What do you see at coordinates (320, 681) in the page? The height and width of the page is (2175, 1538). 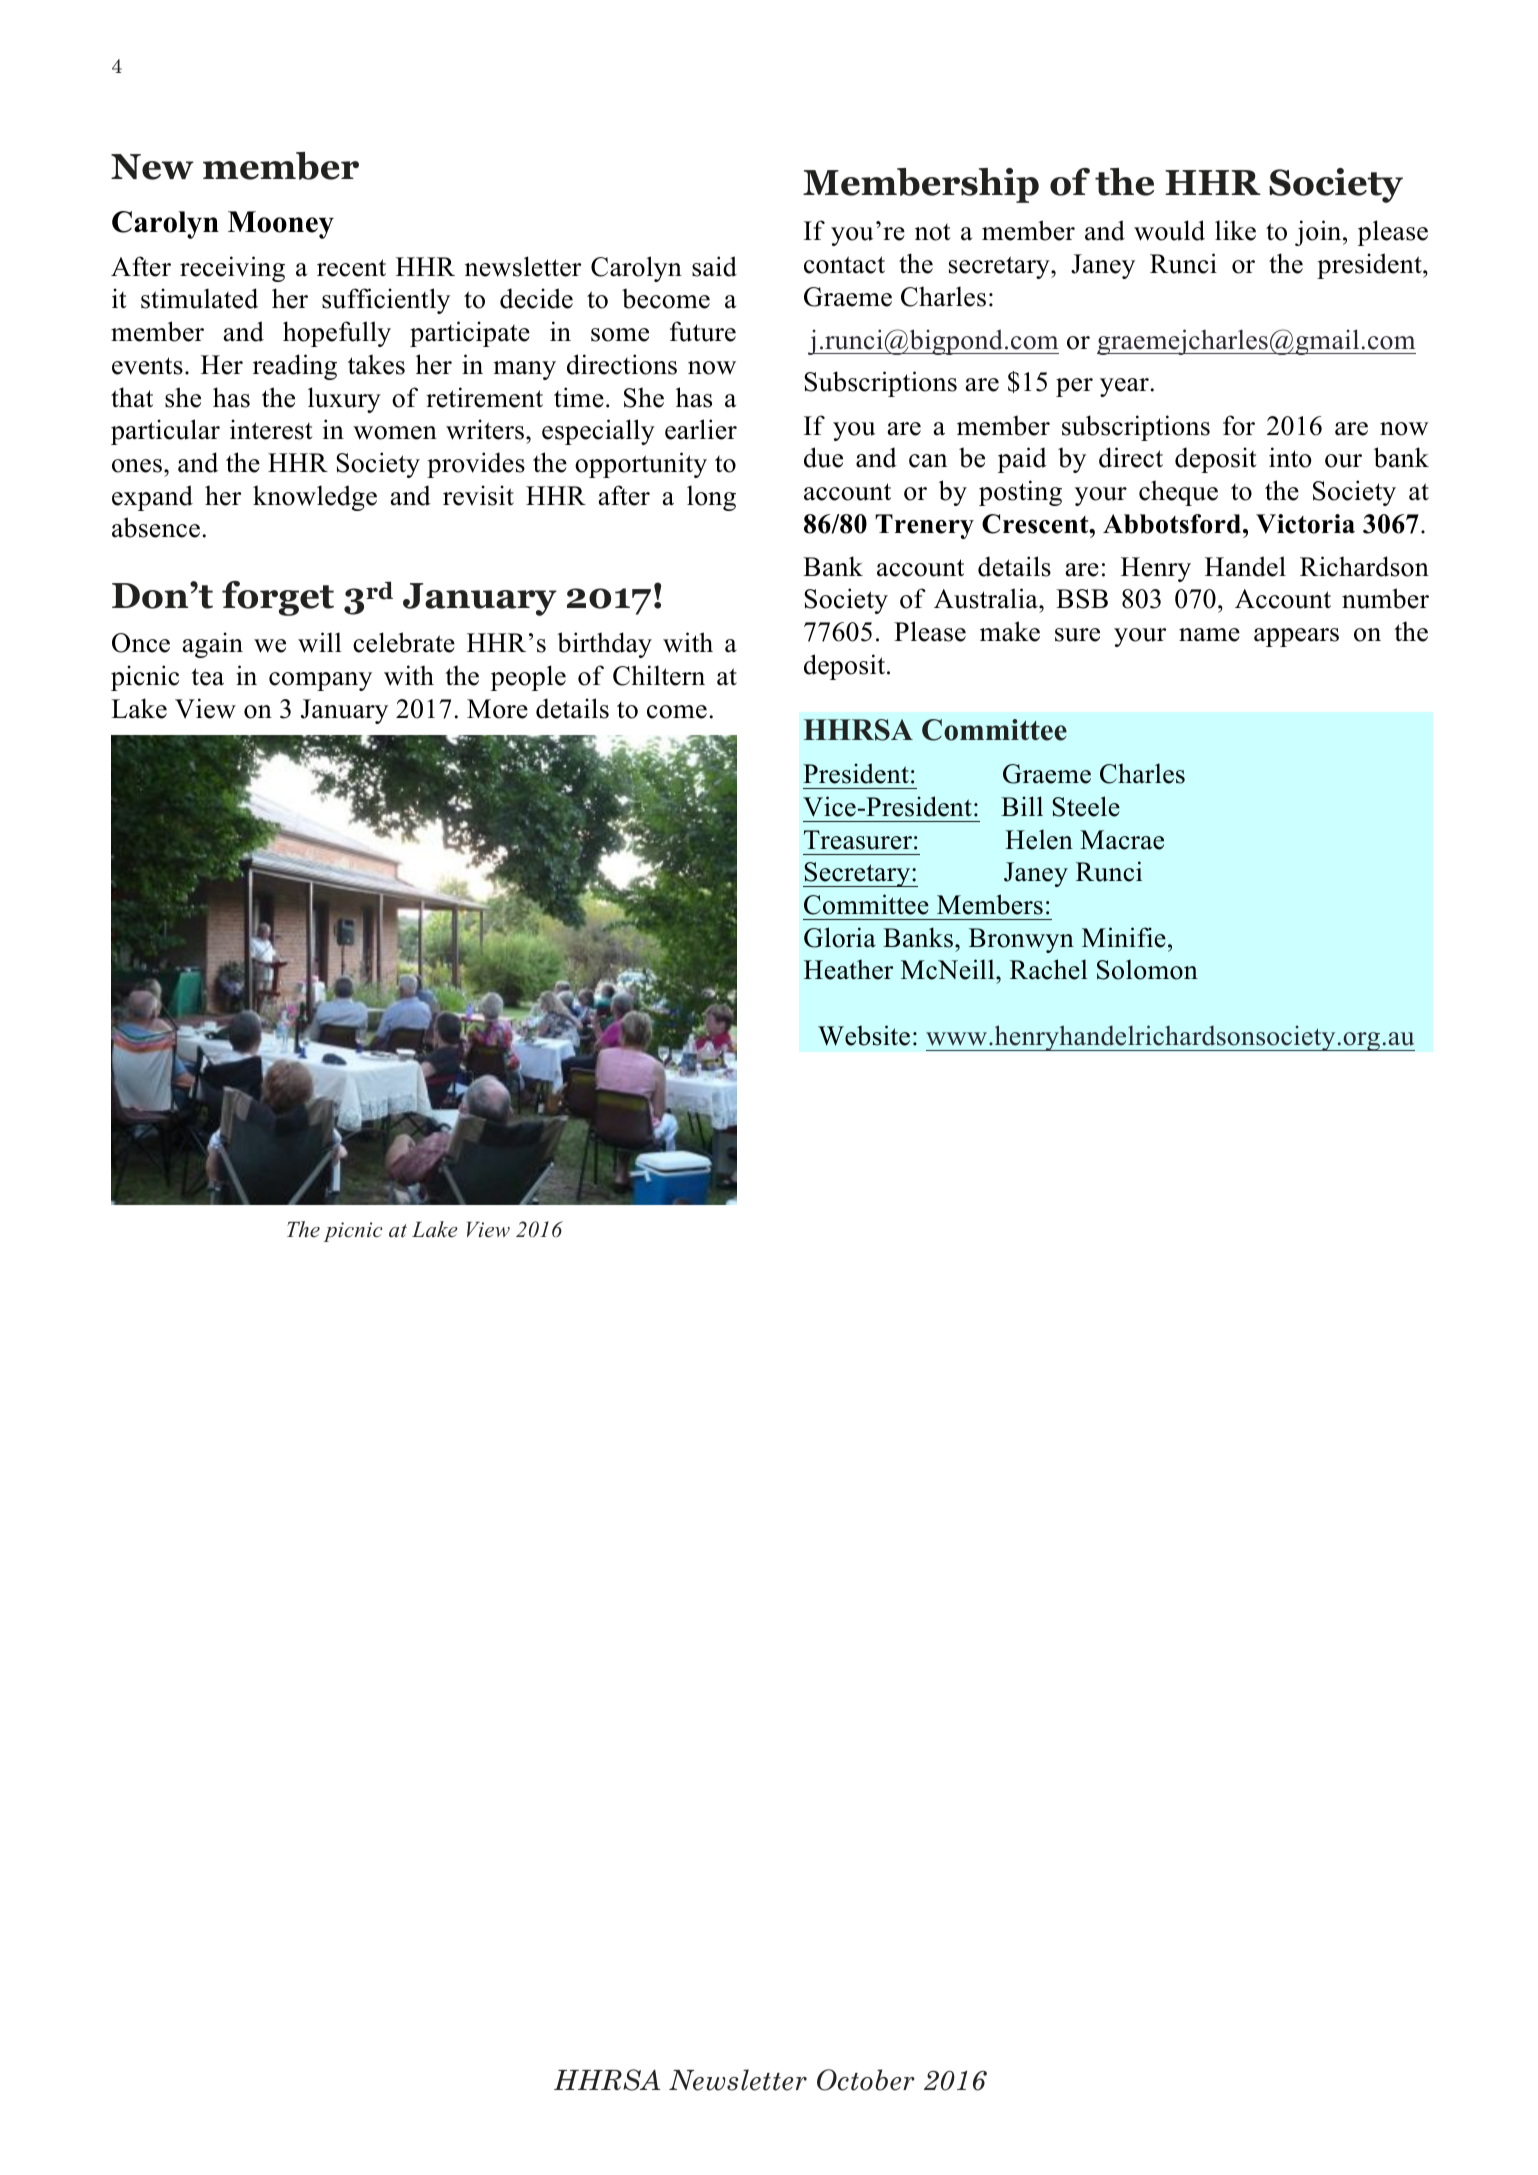 I see `company` at bounding box center [320, 681].
